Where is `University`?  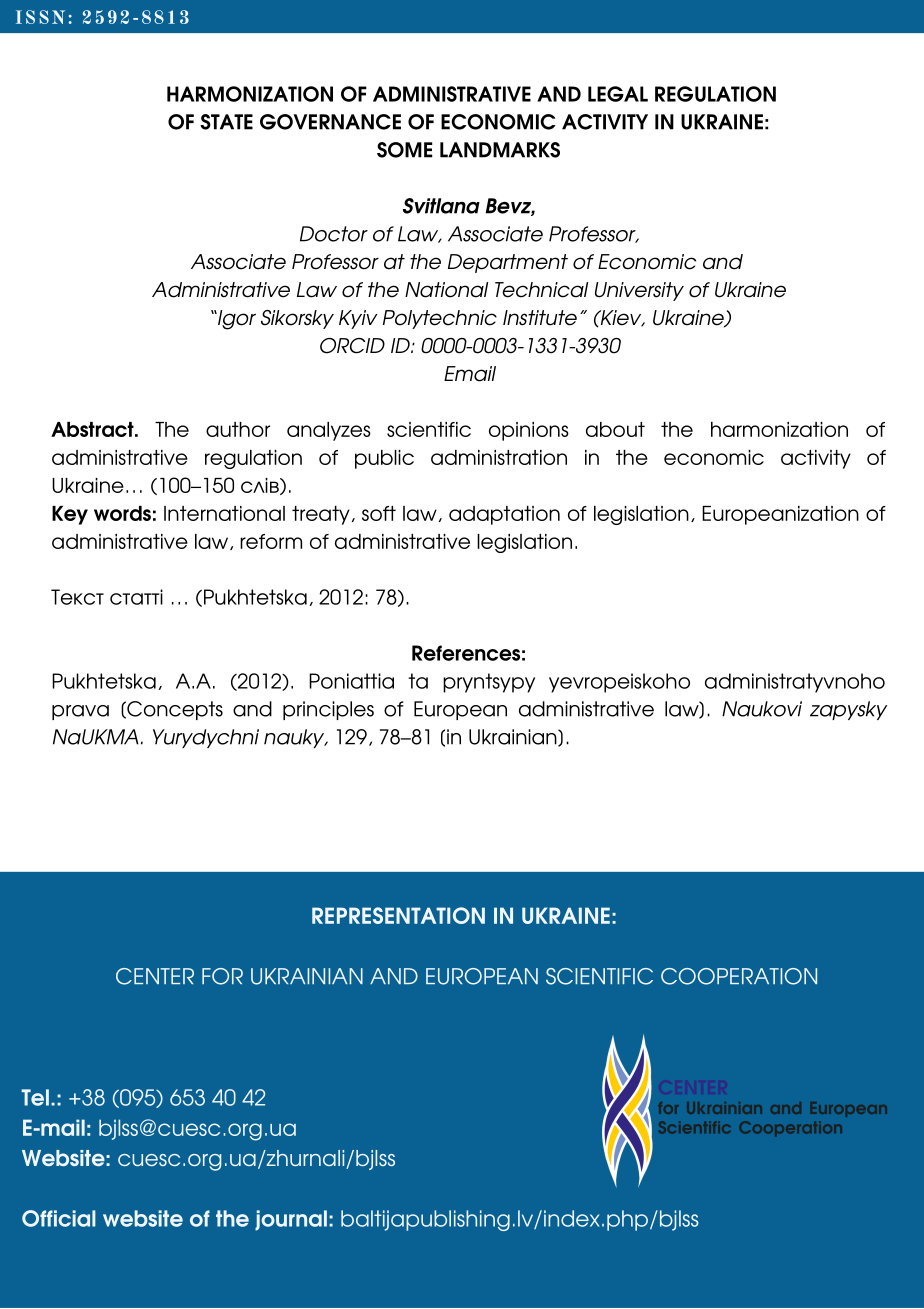
University is located at coordinates (639, 291).
